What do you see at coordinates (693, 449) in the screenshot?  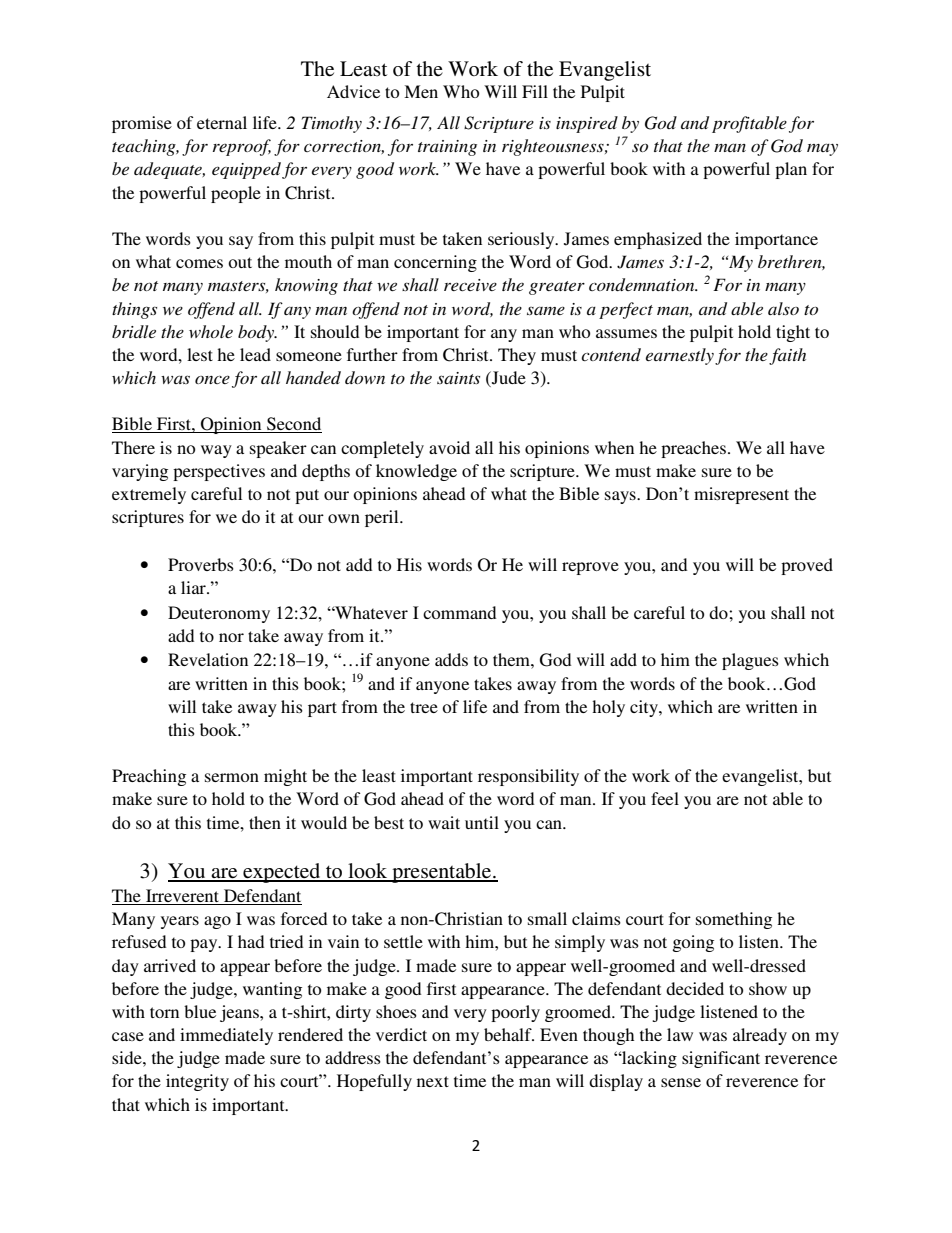 I see `preaches` at bounding box center [693, 449].
